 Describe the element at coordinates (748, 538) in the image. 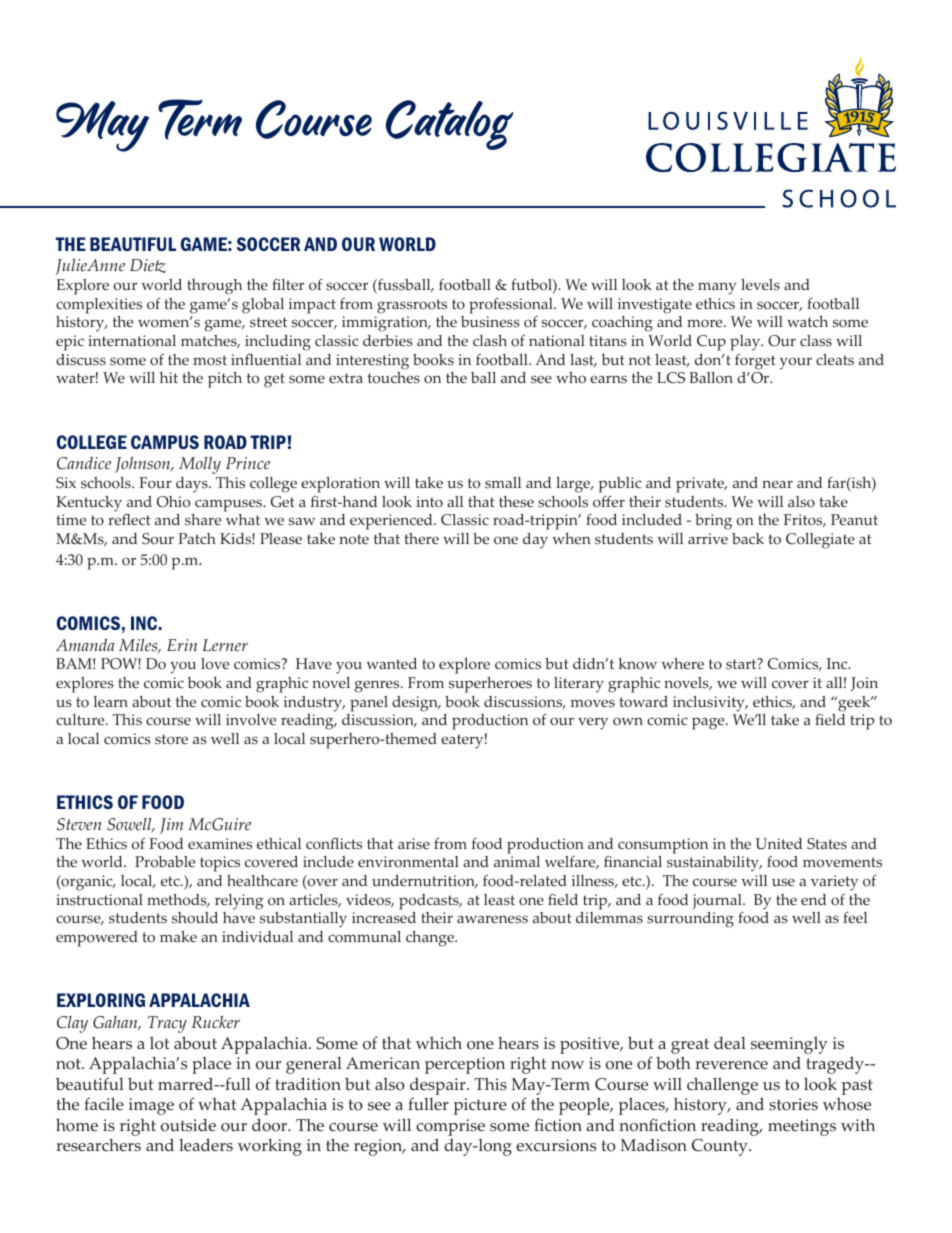

I see `back` at that location.
